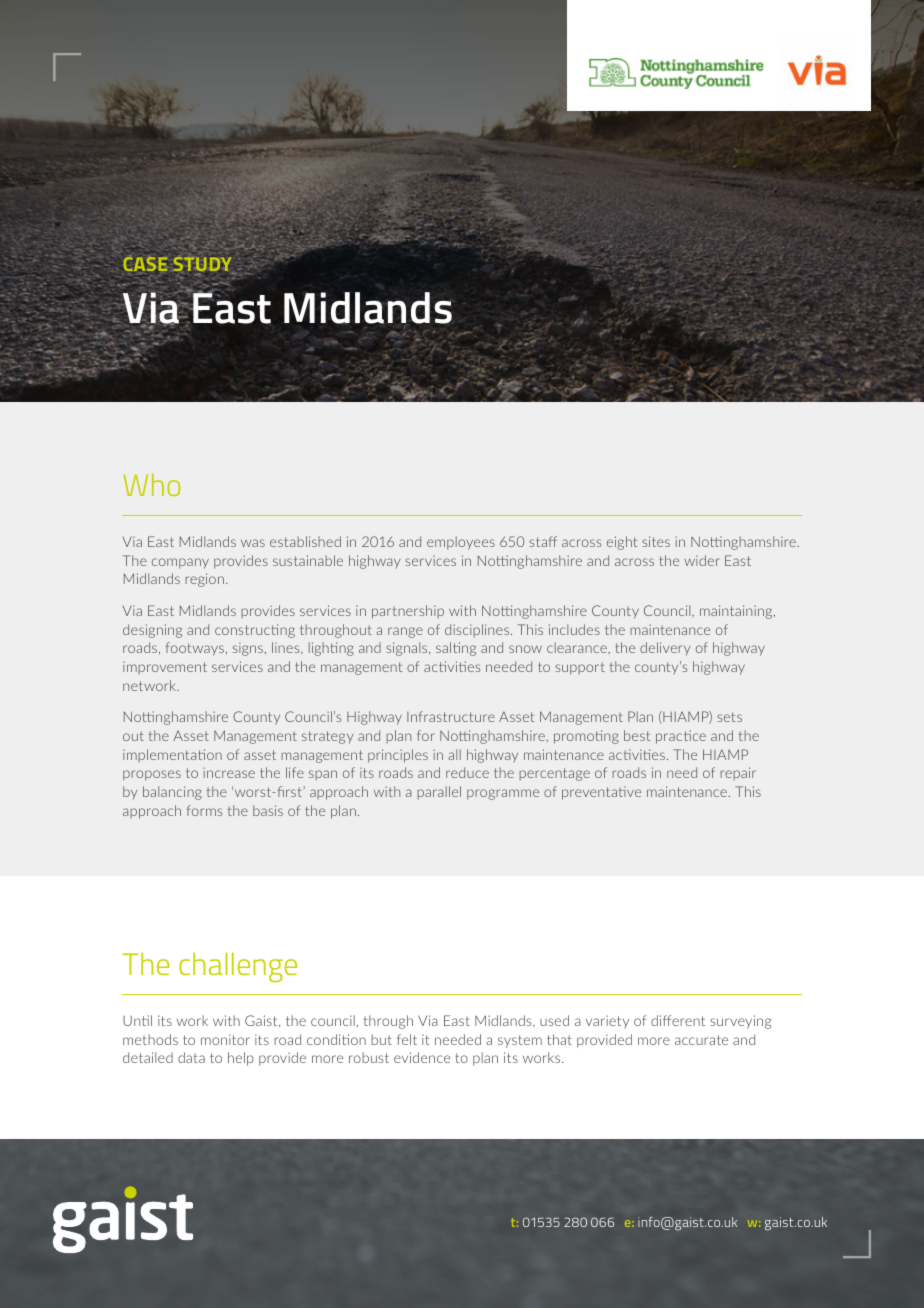 The image size is (924, 1308). What do you see at coordinates (407, 1039) in the screenshot?
I see `felt` at bounding box center [407, 1039].
